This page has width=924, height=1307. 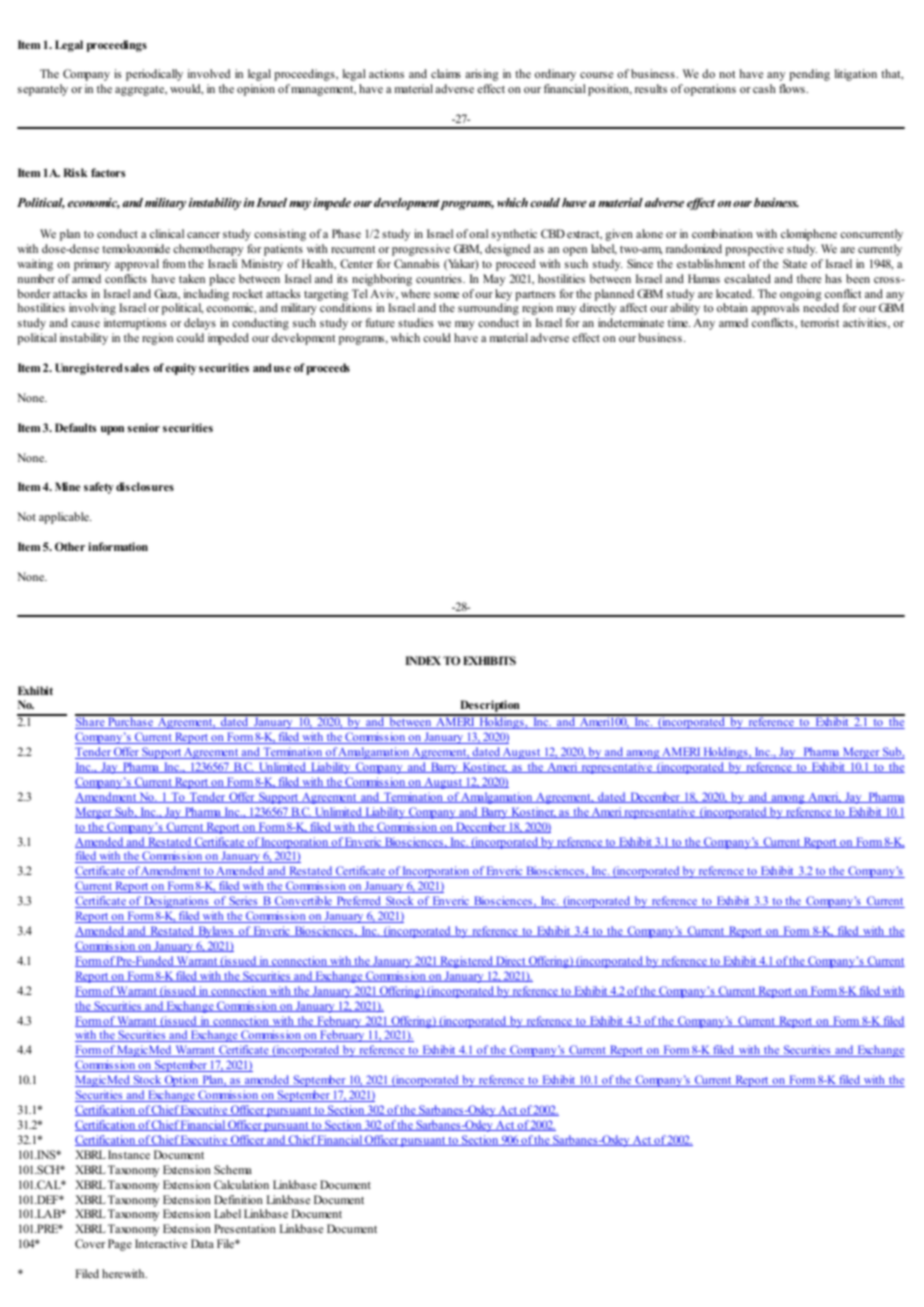 What do you see at coordinates (446, 73) in the page?
I see `claims` at bounding box center [446, 73].
